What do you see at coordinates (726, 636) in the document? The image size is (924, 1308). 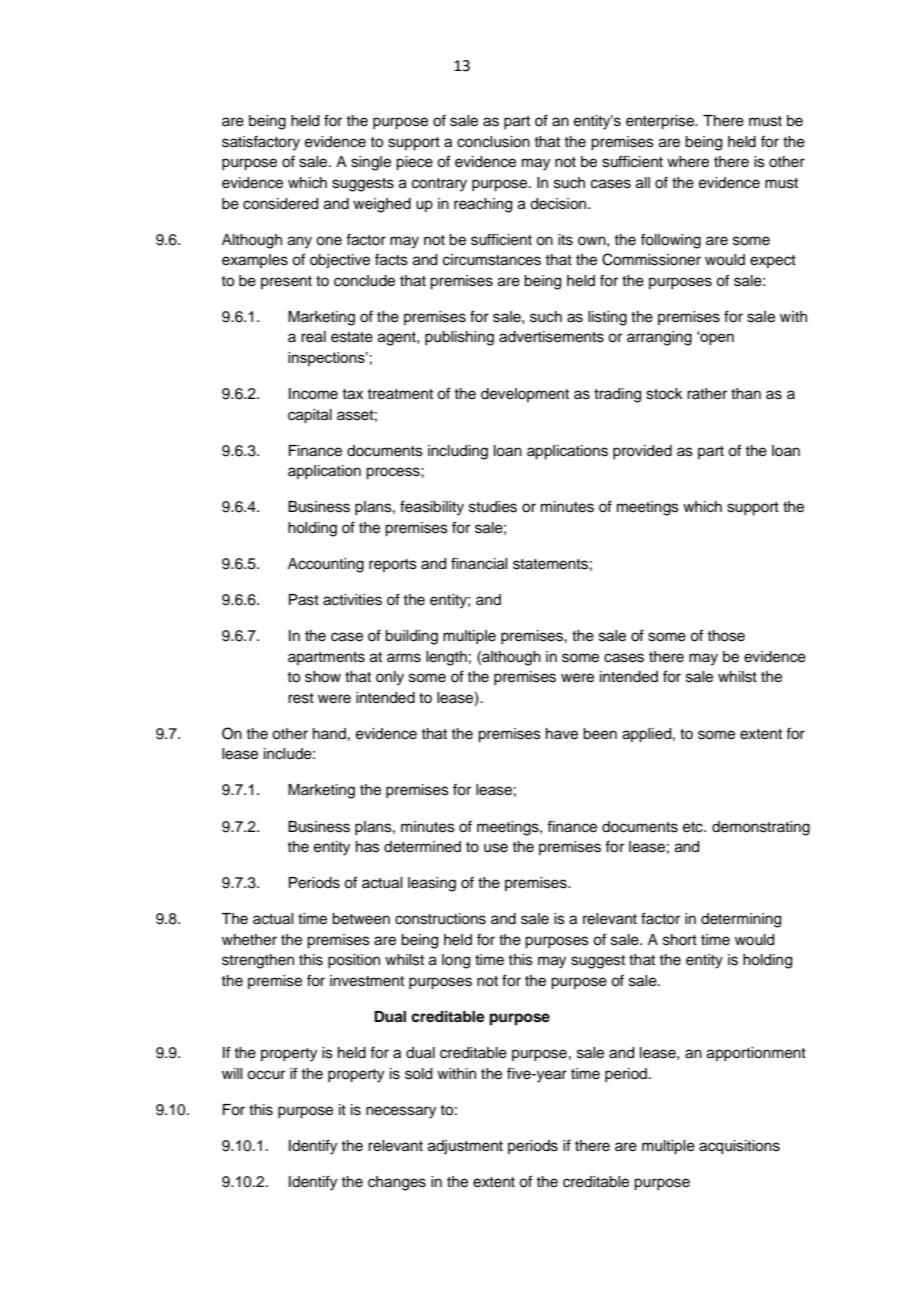 I see `those` at bounding box center [726, 636].
